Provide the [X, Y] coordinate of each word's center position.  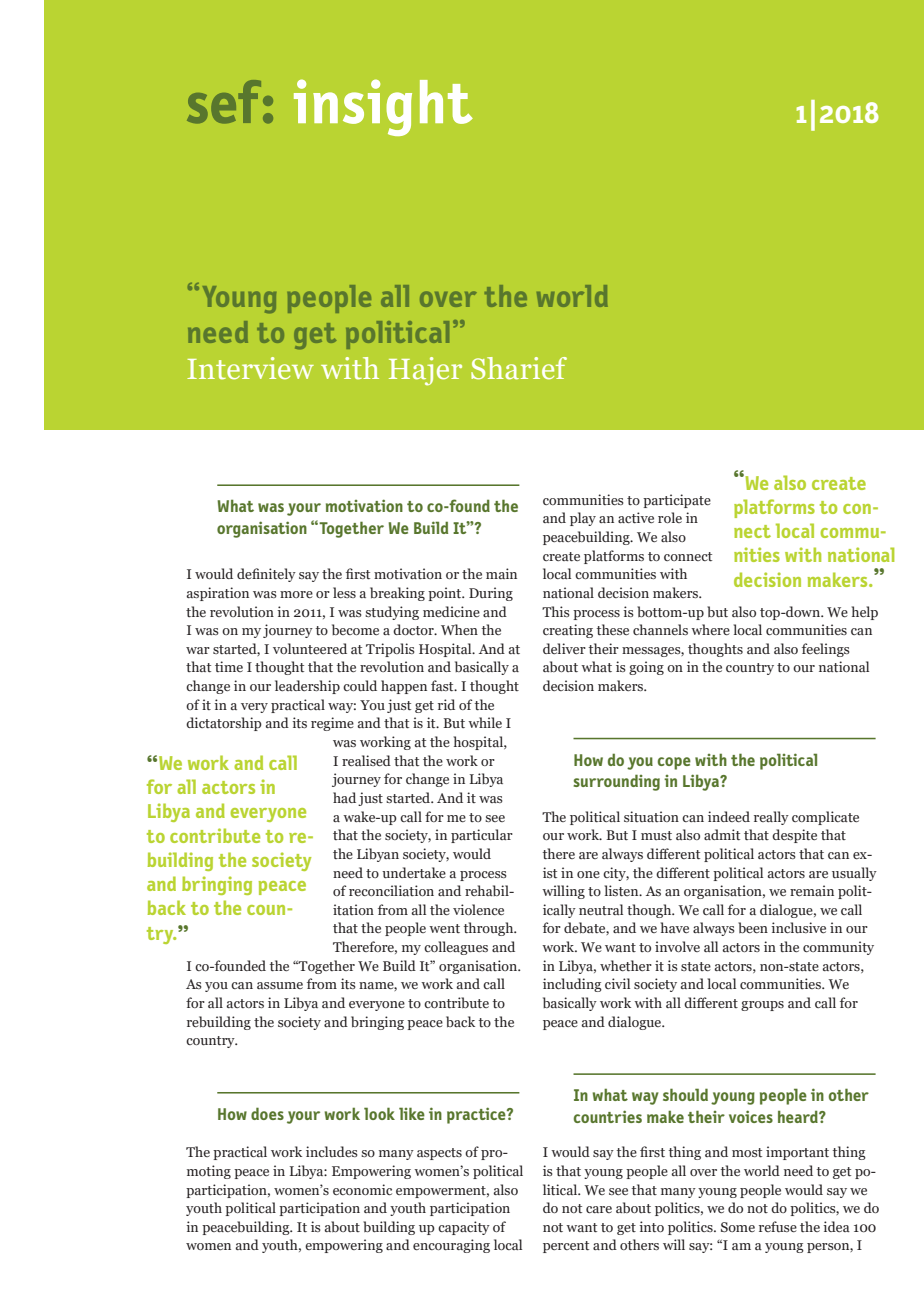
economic [362, 1189]
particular [482, 836]
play [583, 519]
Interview [250, 368]
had [344, 797]
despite [794, 836]
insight [383, 107]
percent [566, 1247]
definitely [266, 575]
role [670, 517]
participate [677, 501]
